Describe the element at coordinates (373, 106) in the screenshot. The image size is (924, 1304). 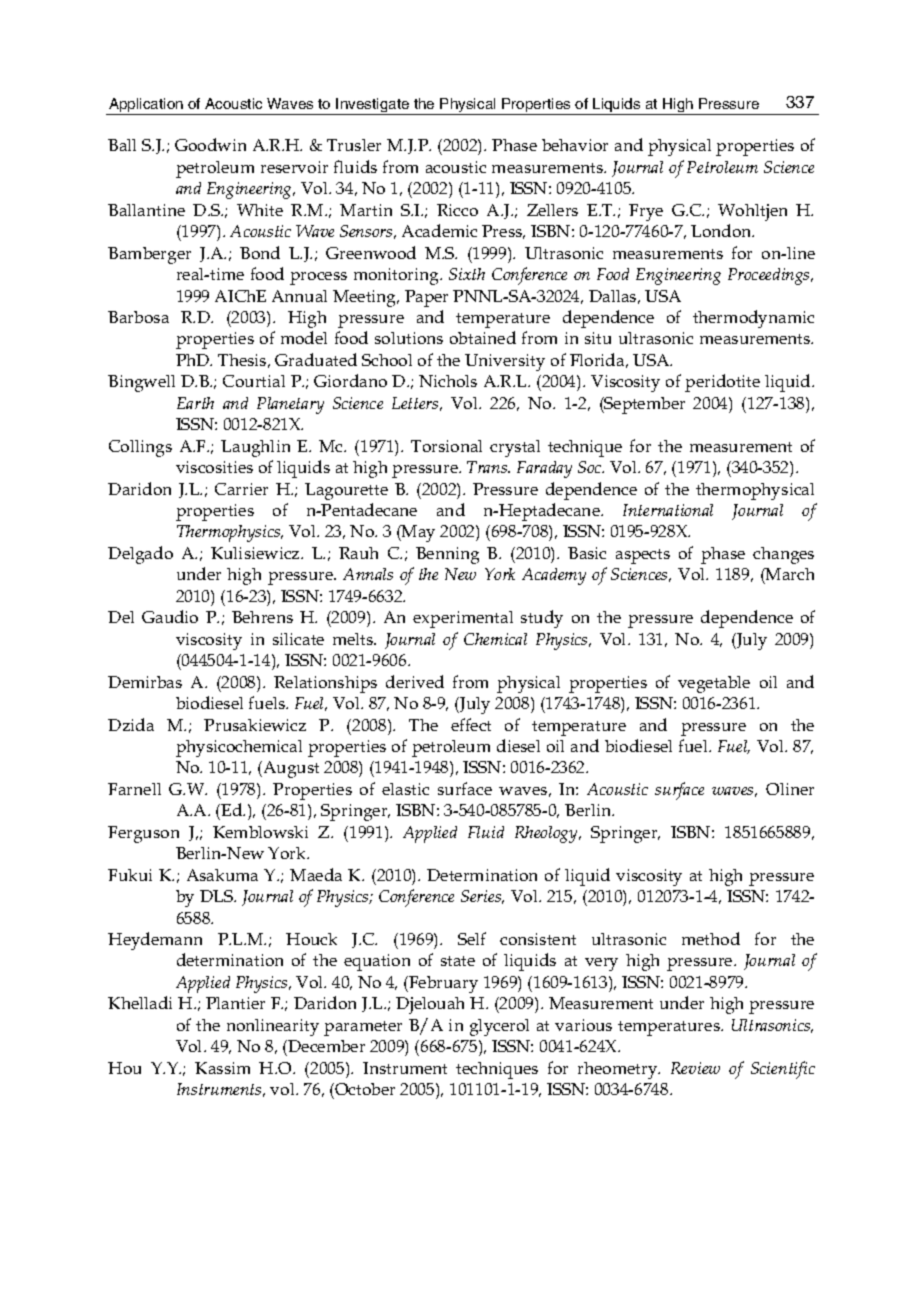
I see `Investigate` at that location.
